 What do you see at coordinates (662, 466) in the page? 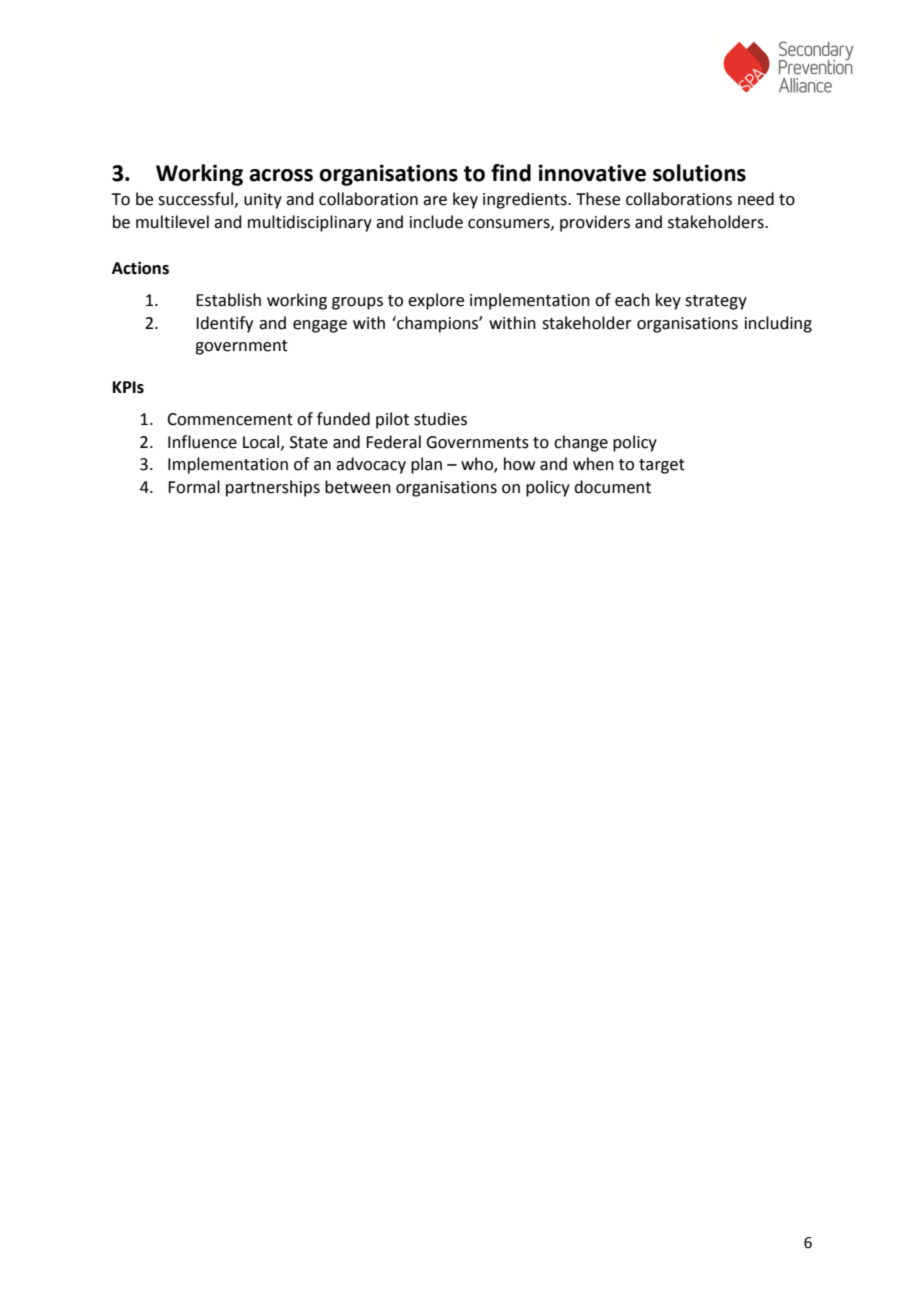
I see `target` at bounding box center [662, 466].
